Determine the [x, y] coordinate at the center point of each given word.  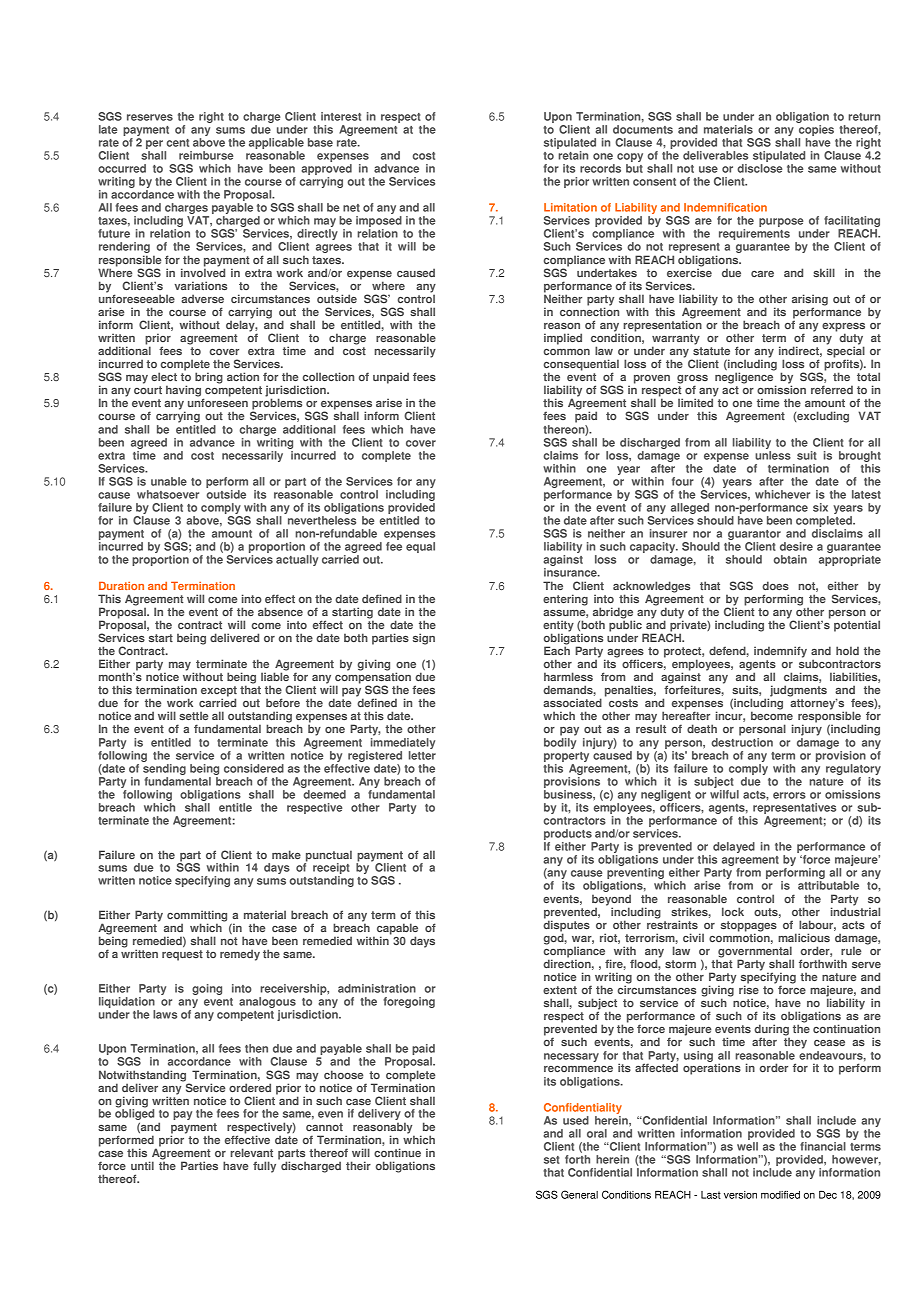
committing [197, 917]
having [185, 392]
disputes [566, 926]
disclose [760, 168]
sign [424, 639]
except [219, 692]
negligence [745, 378]
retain [573, 155]
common [567, 352]
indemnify [780, 652]
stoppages [749, 927]
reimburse [206, 155]
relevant [251, 1152]
